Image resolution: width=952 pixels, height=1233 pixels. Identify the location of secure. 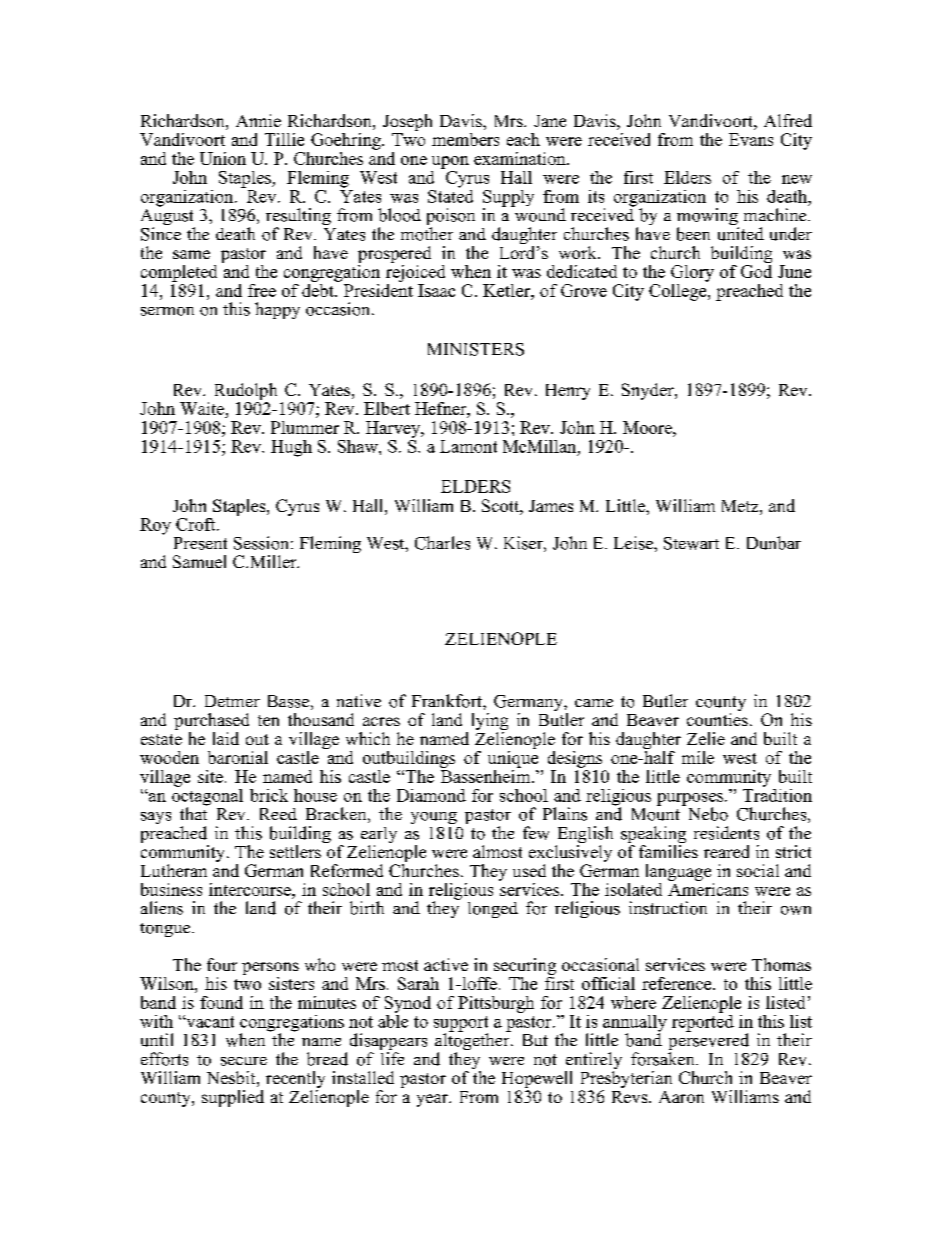
(244, 1061).
